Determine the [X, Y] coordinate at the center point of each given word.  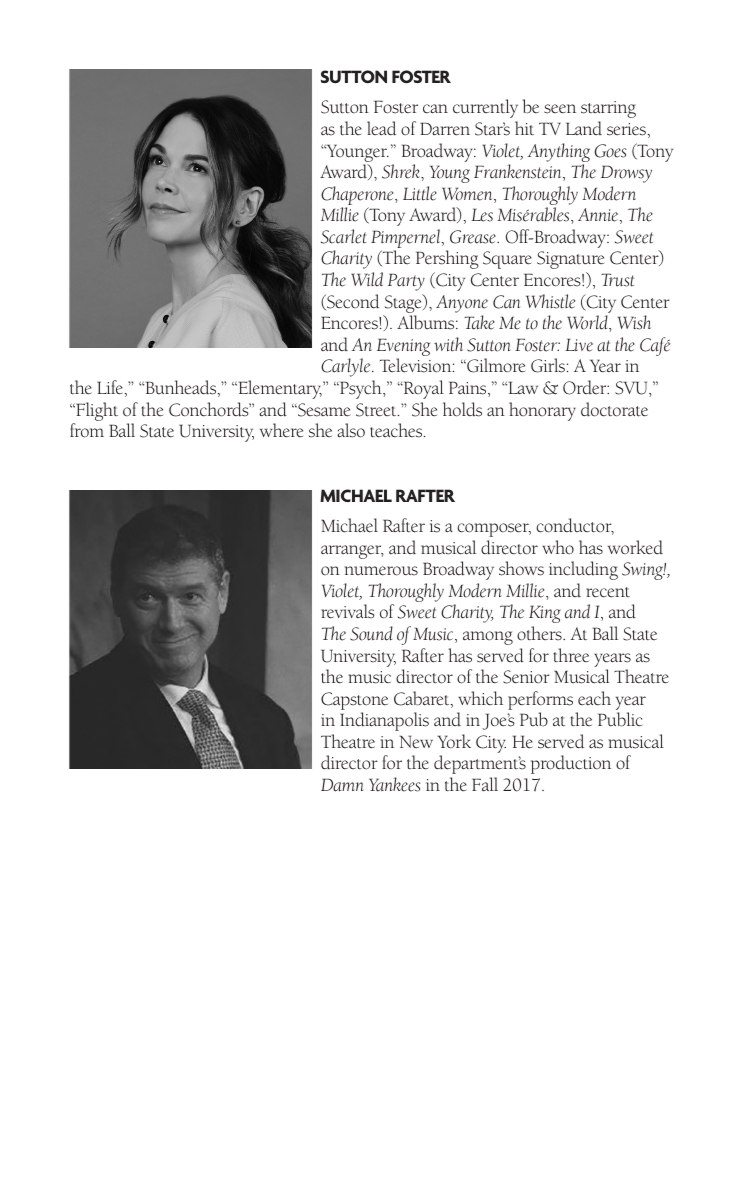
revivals [348, 611]
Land [584, 128]
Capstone [354, 701]
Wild [367, 279]
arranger [352, 552]
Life [111, 388]
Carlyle [347, 367]
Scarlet [343, 236]
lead [381, 128]
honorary [542, 411]
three [571, 655]
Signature [570, 260]
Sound [371, 633]
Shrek [402, 171]
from [87, 430]
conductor [575, 526]
